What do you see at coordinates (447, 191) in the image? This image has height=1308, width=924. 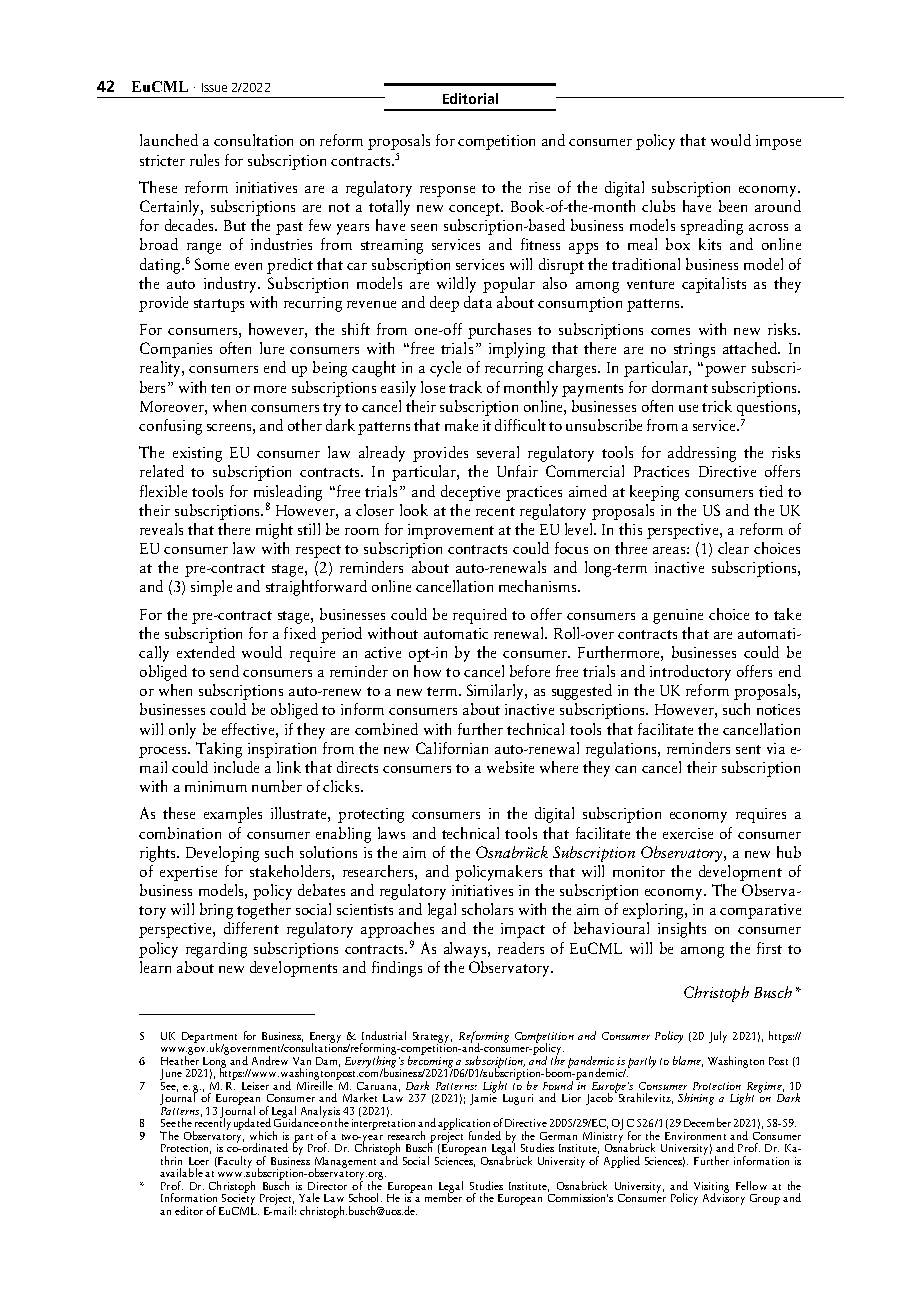 I see `response` at bounding box center [447, 191].
